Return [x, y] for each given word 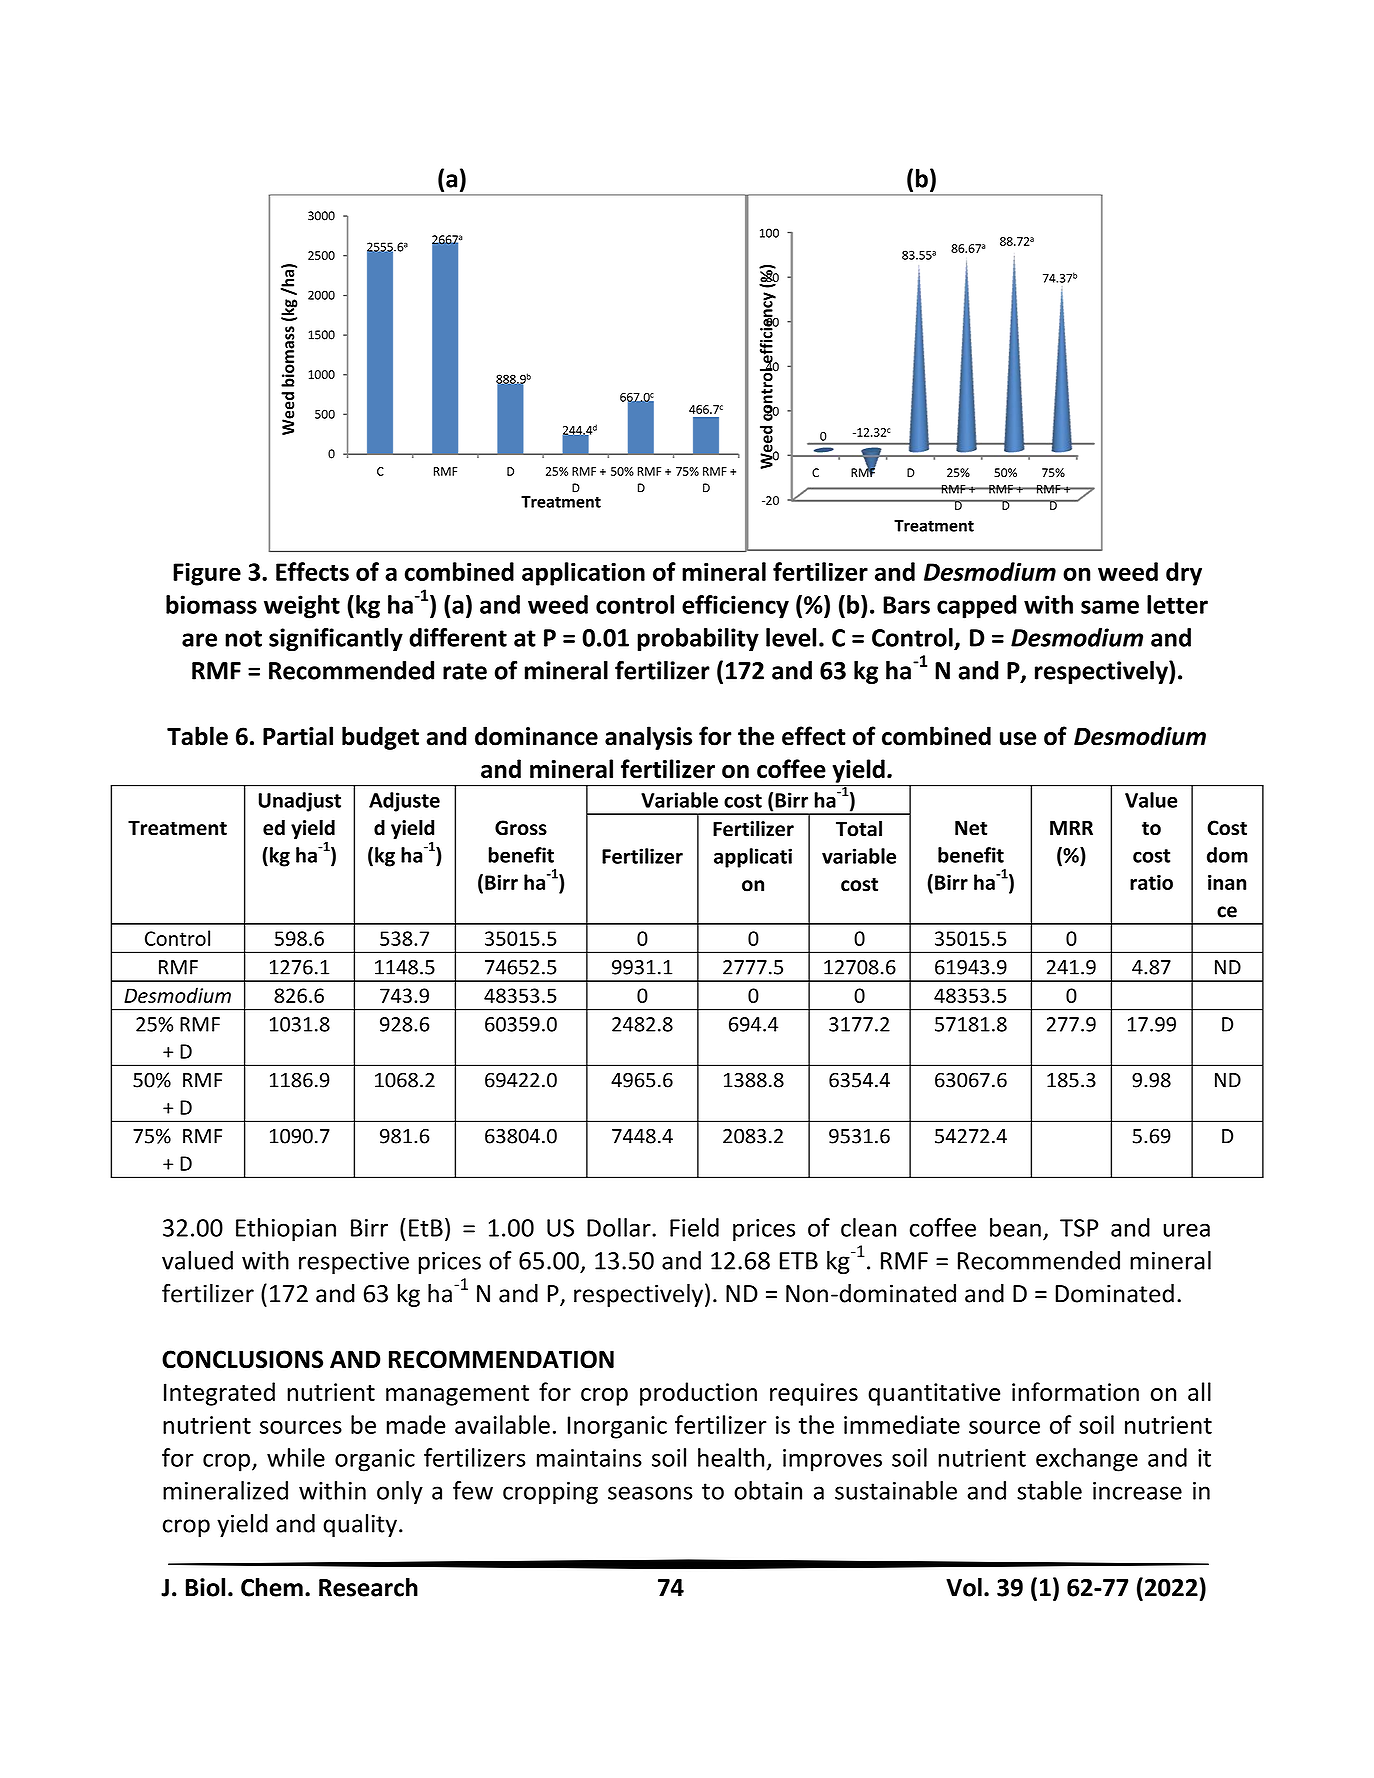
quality [360, 1525]
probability [698, 640]
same [1110, 607]
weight [302, 607]
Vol [964, 1587]
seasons [650, 1493]
